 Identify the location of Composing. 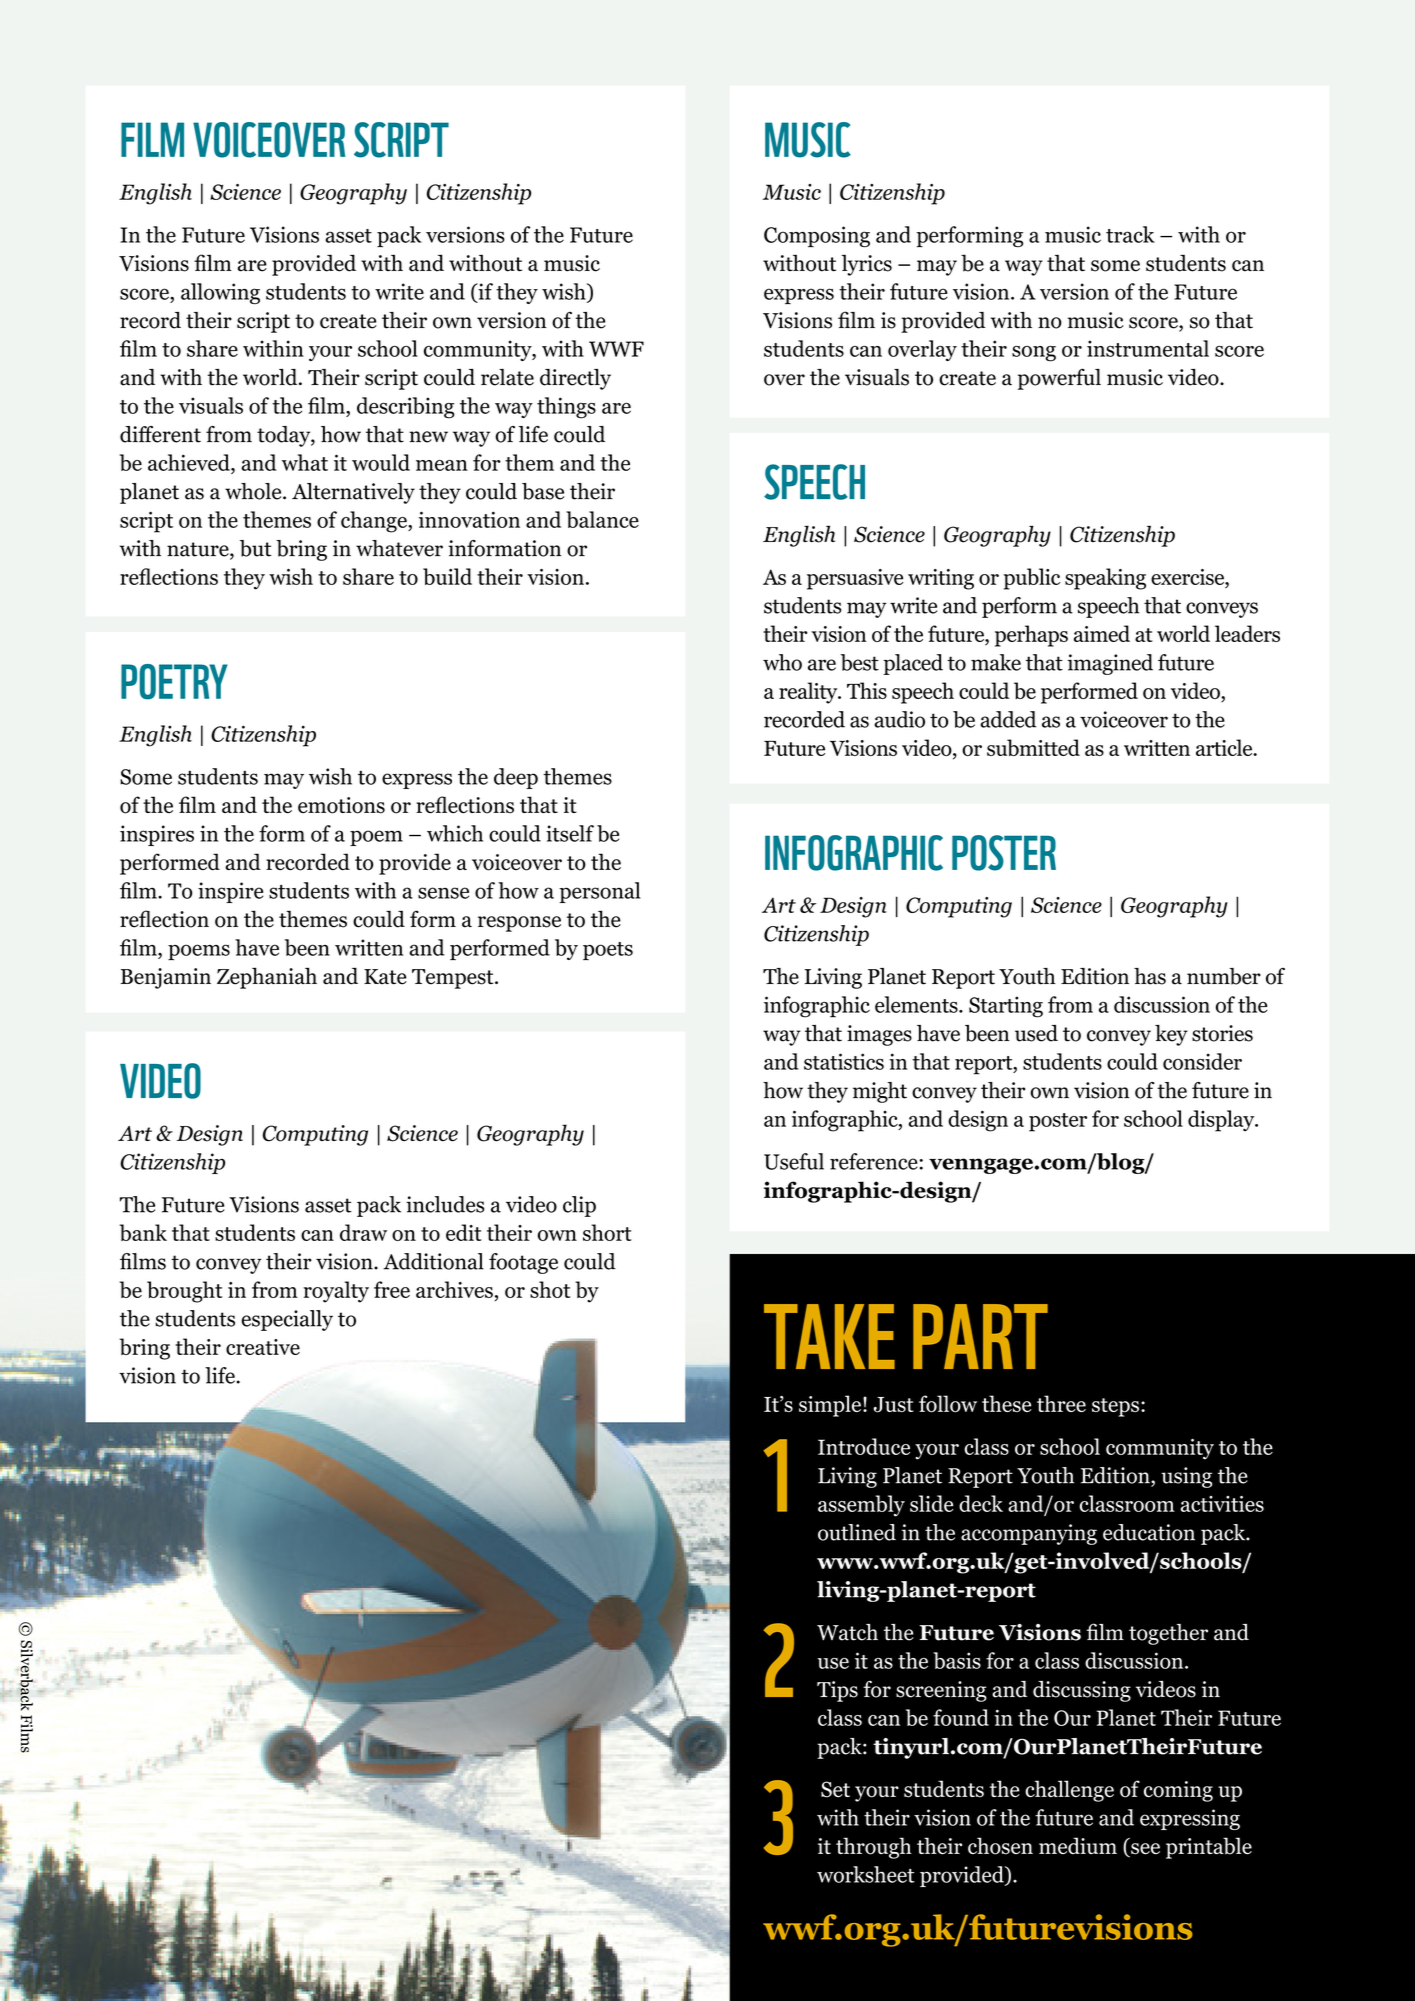
(817, 236).
